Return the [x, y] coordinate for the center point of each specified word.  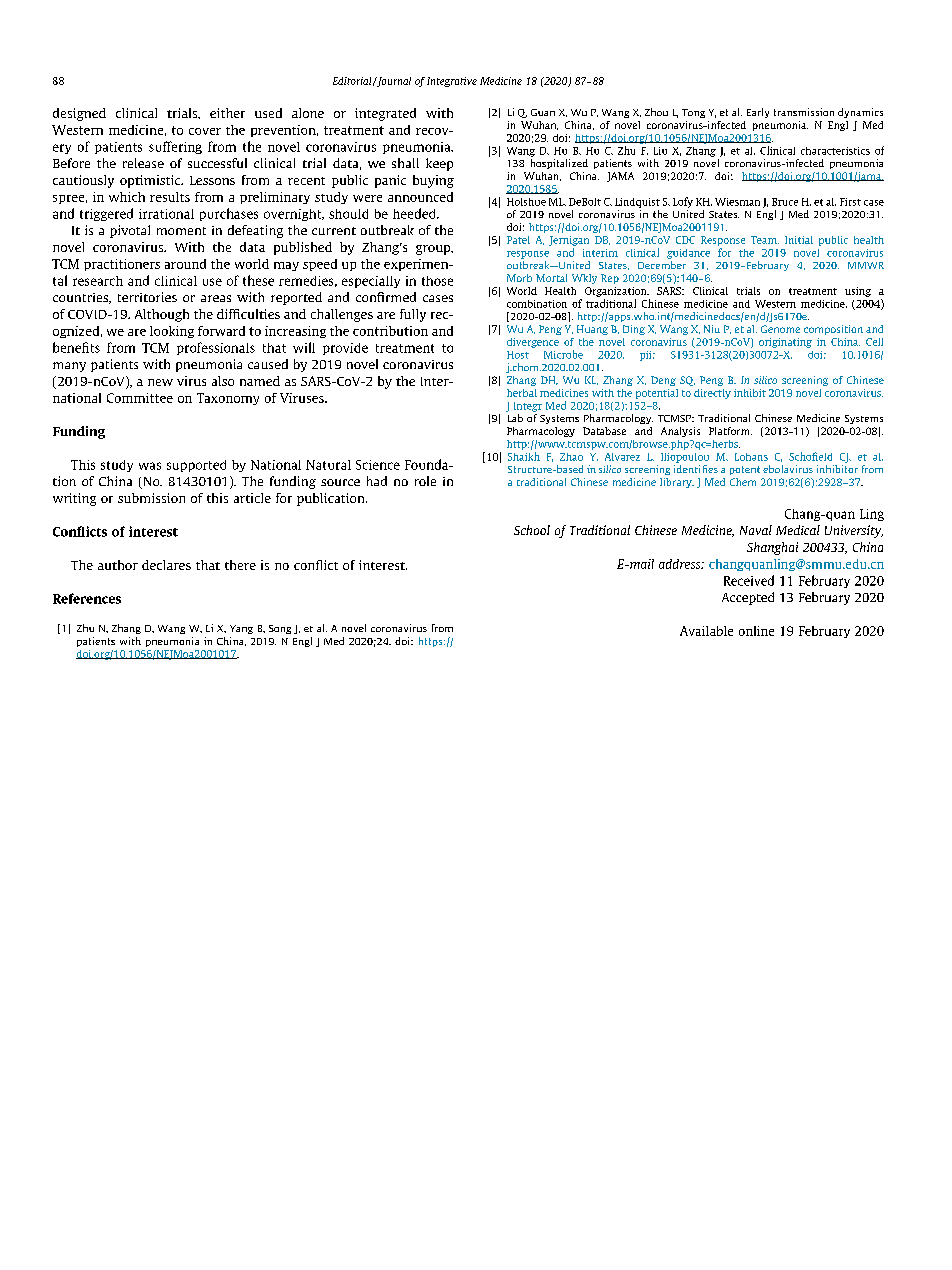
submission [151, 498]
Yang [241, 629]
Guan [543, 112]
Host [518, 355]
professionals [216, 348]
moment [181, 231]
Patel [518, 240]
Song [280, 629]
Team [765, 240]
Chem [743, 482]
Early [758, 113]
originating [785, 343]
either [227, 113]
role [425, 481]
